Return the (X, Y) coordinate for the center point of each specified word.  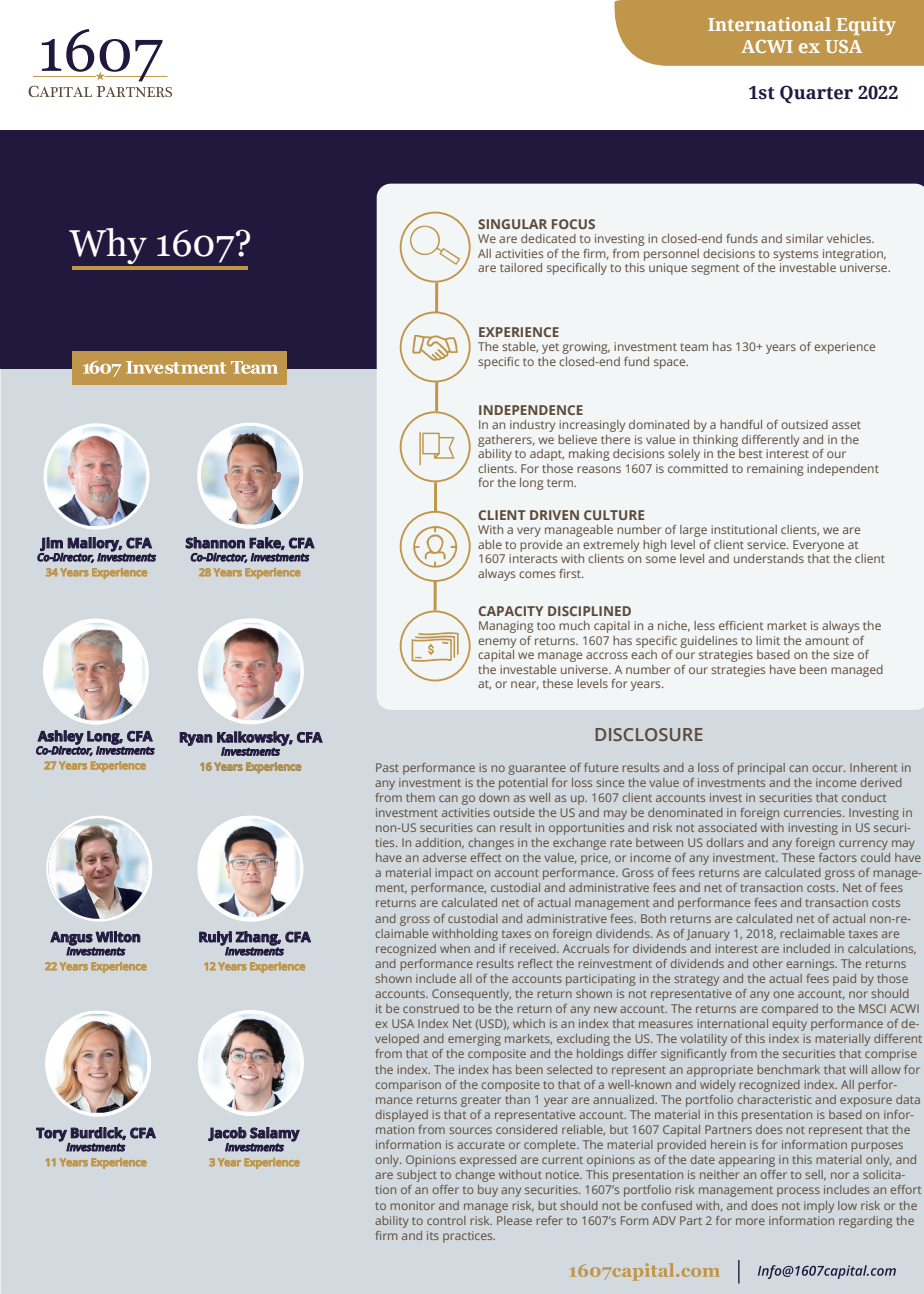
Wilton (118, 937)
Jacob (227, 1134)
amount (827, 641)
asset (846, 425)
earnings (811, 965)
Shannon (215, 543)
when (455, 948)
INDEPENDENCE (531, 410)
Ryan (196, 739)
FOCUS (573, 224)
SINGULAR (512, 224)
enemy (497, 643)
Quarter (816, 94)
